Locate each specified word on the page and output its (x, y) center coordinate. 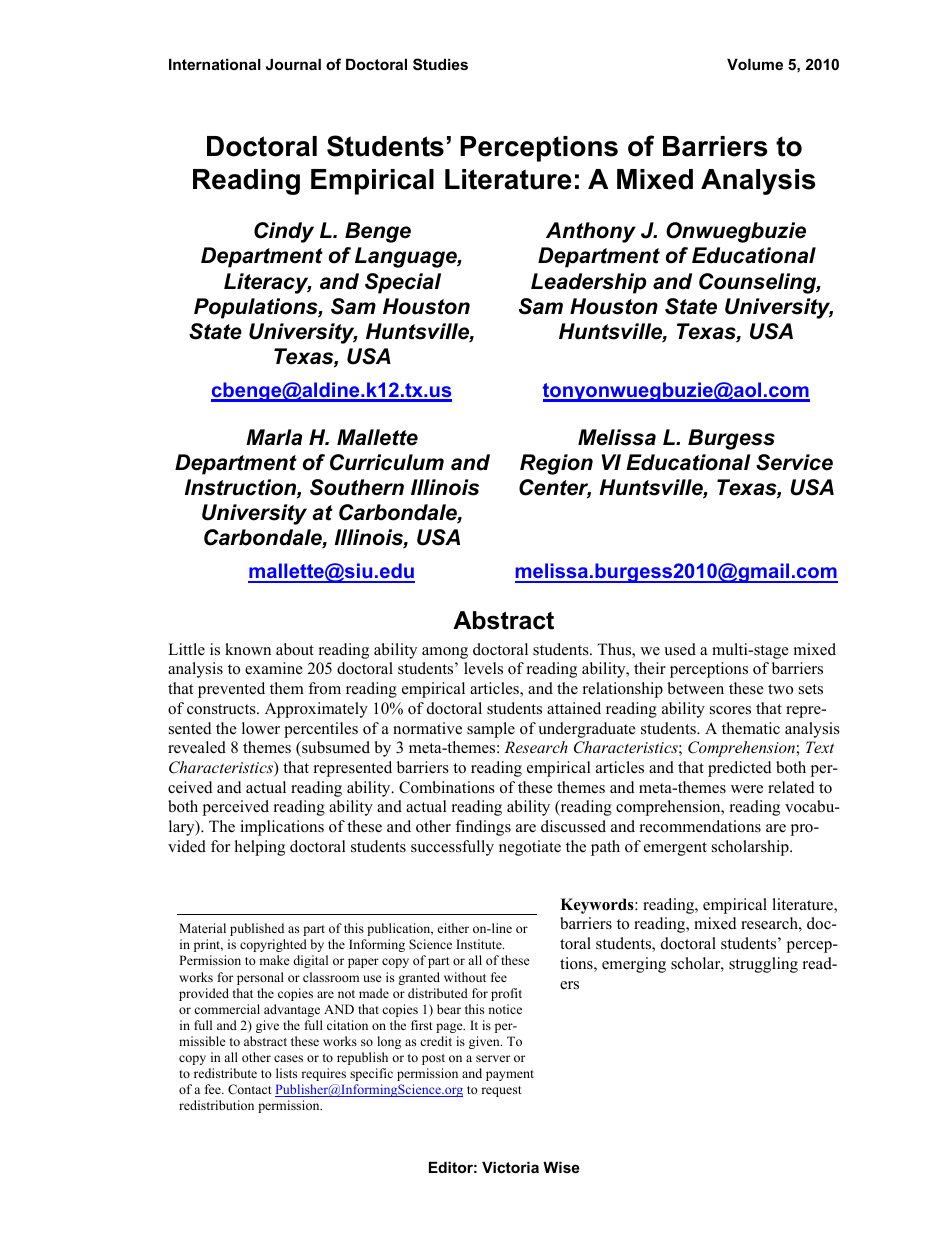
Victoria (510, 1167)
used (680, 649)
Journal (293, 64)
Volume (755, 64)
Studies (440, 64)
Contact (250, 1089)
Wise (561, 1167)
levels (483, 668)
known (248, 649)
